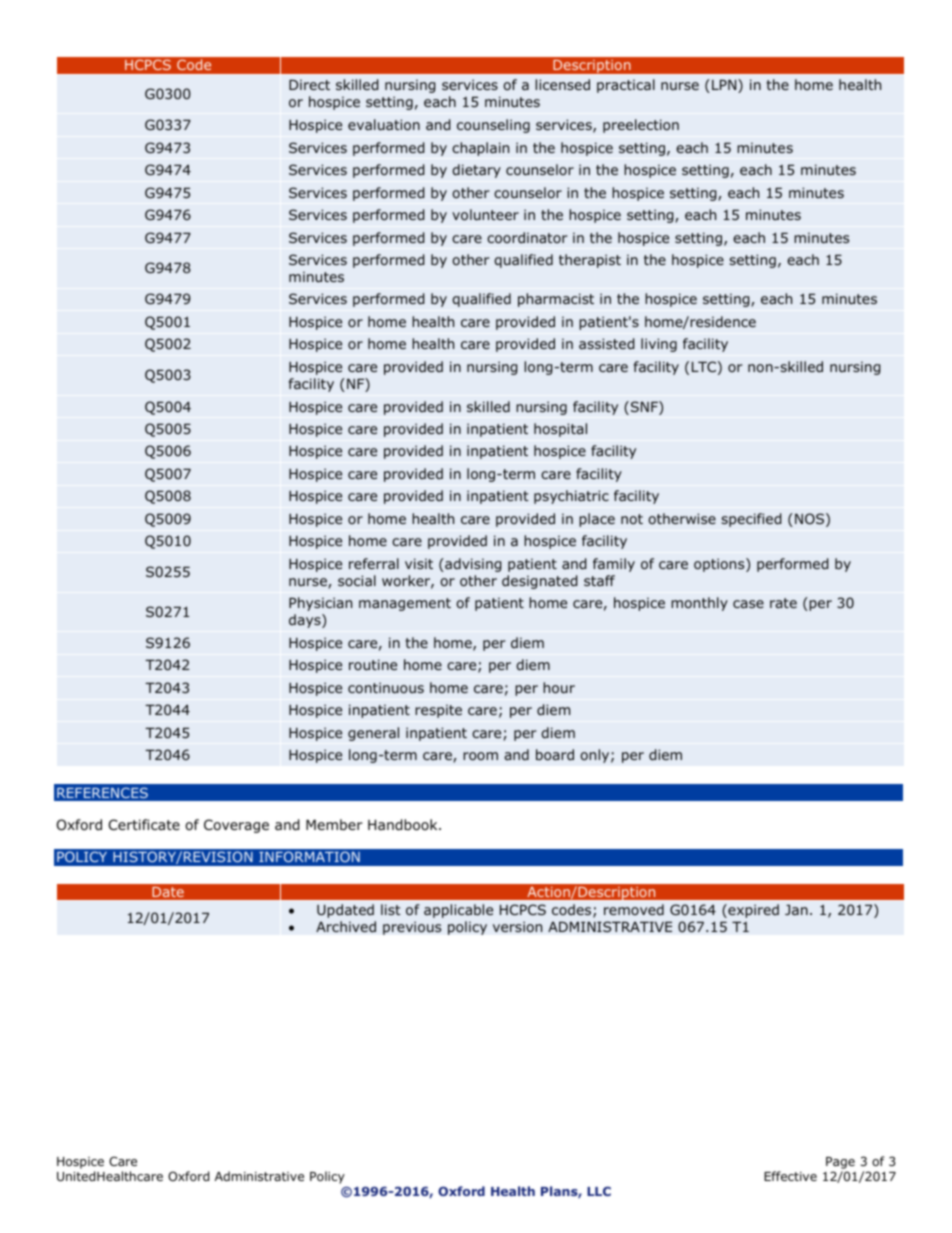  I want to click on pharmacist, so click(556, 300).
